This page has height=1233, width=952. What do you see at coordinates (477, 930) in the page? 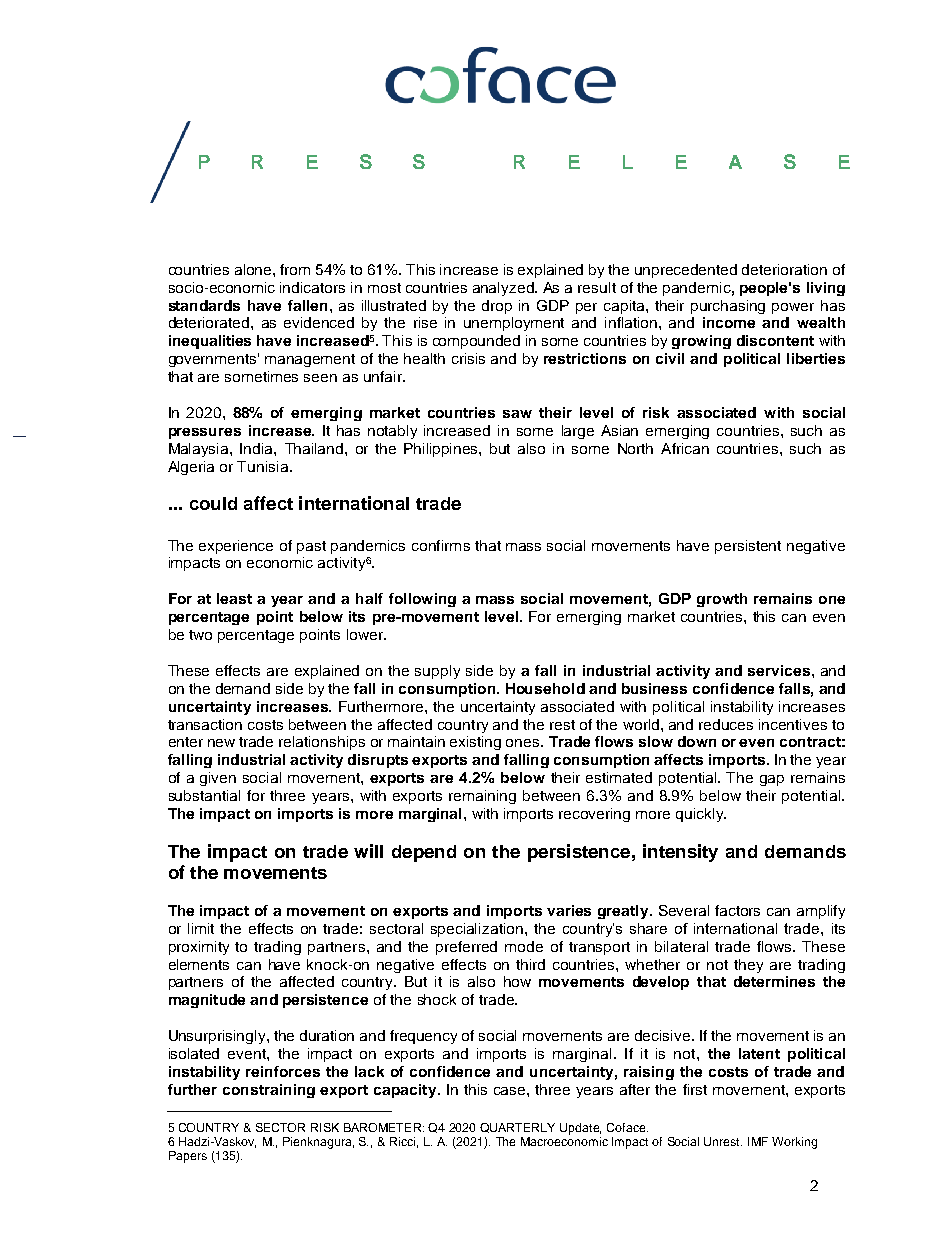
I see `specialization` at bounding box center [477, 930].
